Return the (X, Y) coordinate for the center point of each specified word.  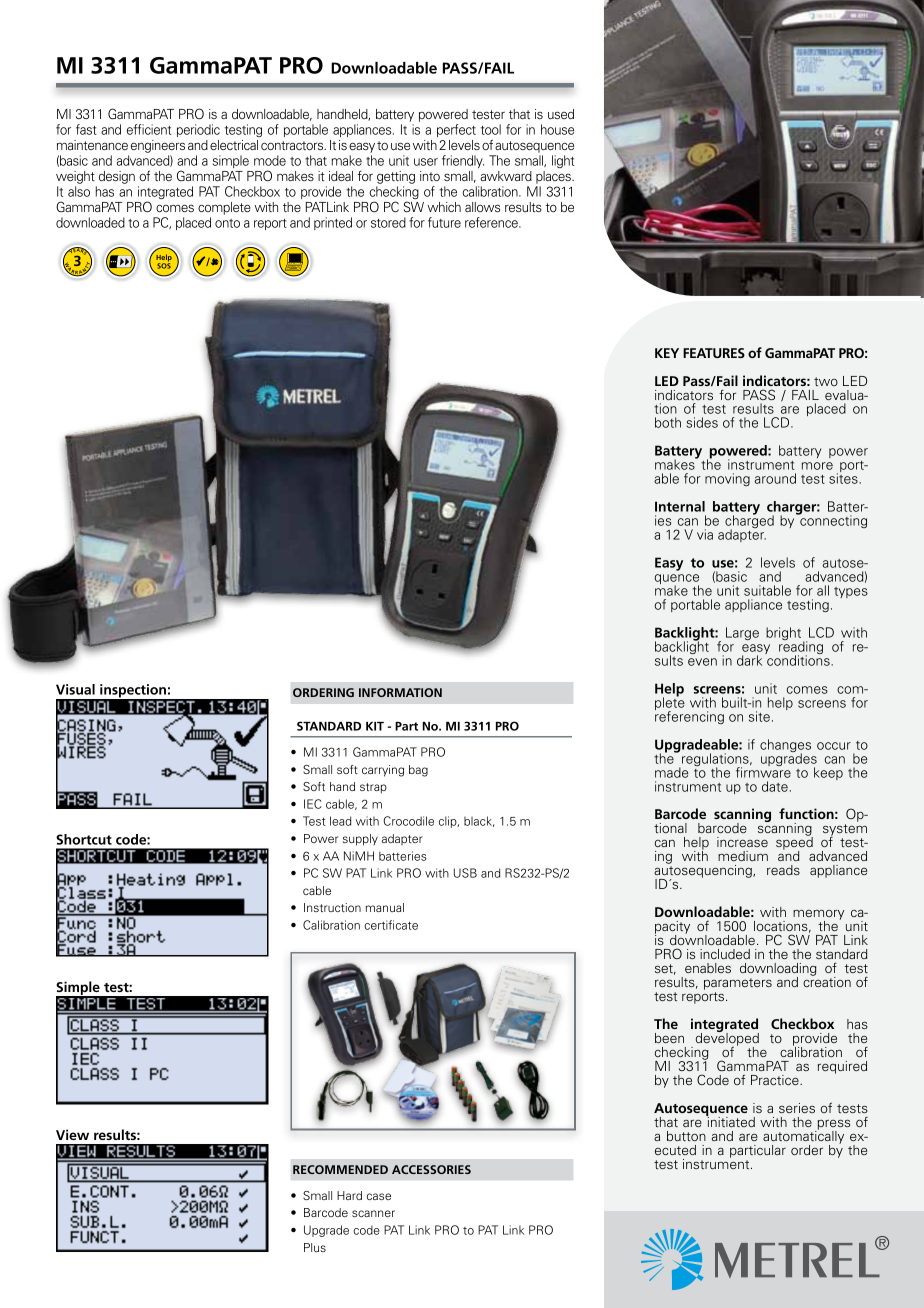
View (72, 1134)
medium (743, 856)
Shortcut (84, 839)
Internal (680, 506)
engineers (158, 146)
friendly (463, 161)
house (557, 129)
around (775, 478)
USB (465, 873)
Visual (75, 689)
